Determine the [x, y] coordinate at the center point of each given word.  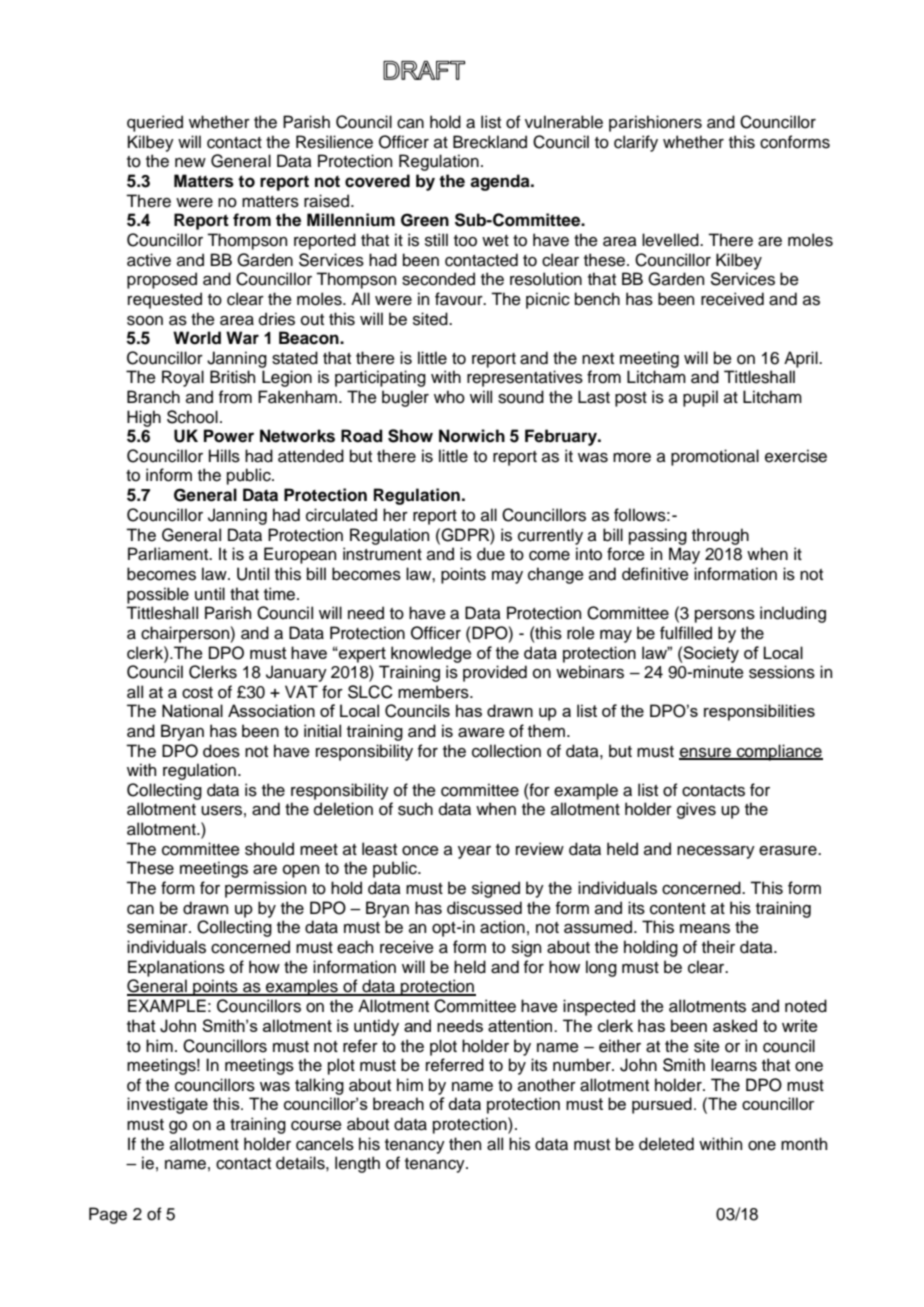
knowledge [431, 654]
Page [108, 1215]
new [190, 163]
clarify [636, 143]
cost [197, 693]
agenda [501, 182]
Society [710, 654]
